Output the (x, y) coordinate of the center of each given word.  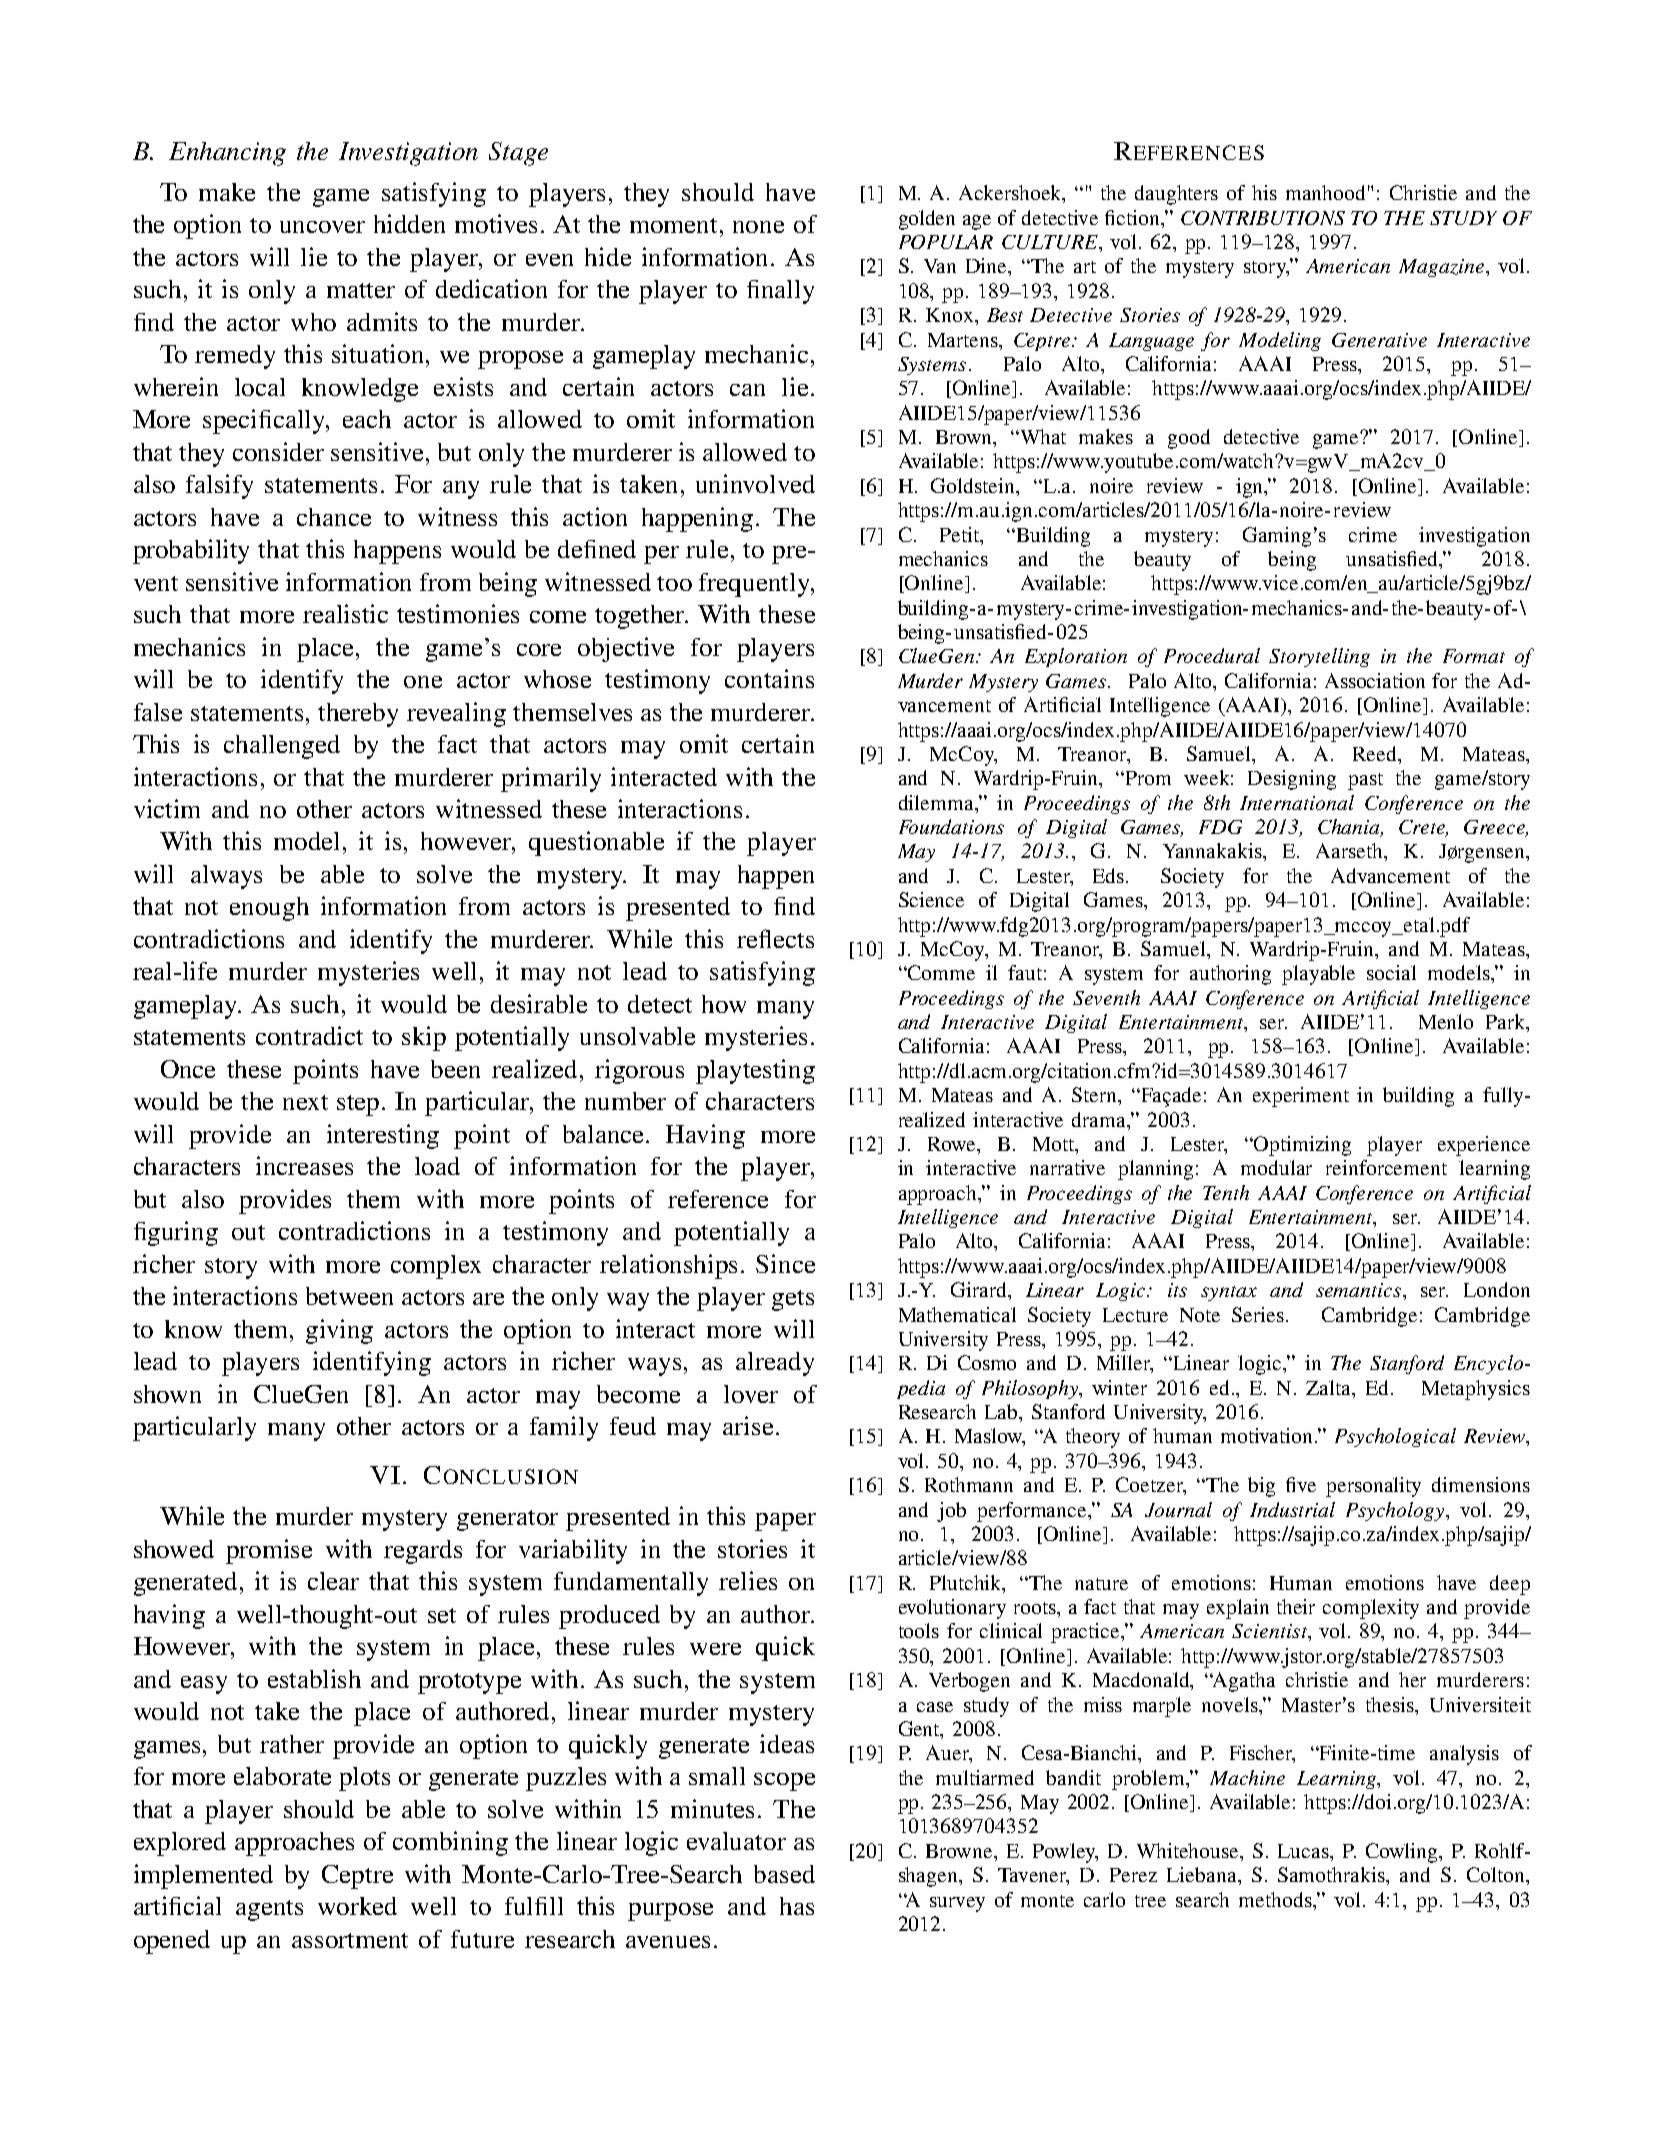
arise (748, 1425)
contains (769, 678)
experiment (1301, 1097)
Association (1375, 680)
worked (357, 1906)
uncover (322, 227)
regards (423, 1552)
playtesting (755, 1071)
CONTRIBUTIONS (1263, 218)
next (305, 1102)
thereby (358, 715)
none (758, 227)
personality (1373, 1487)
